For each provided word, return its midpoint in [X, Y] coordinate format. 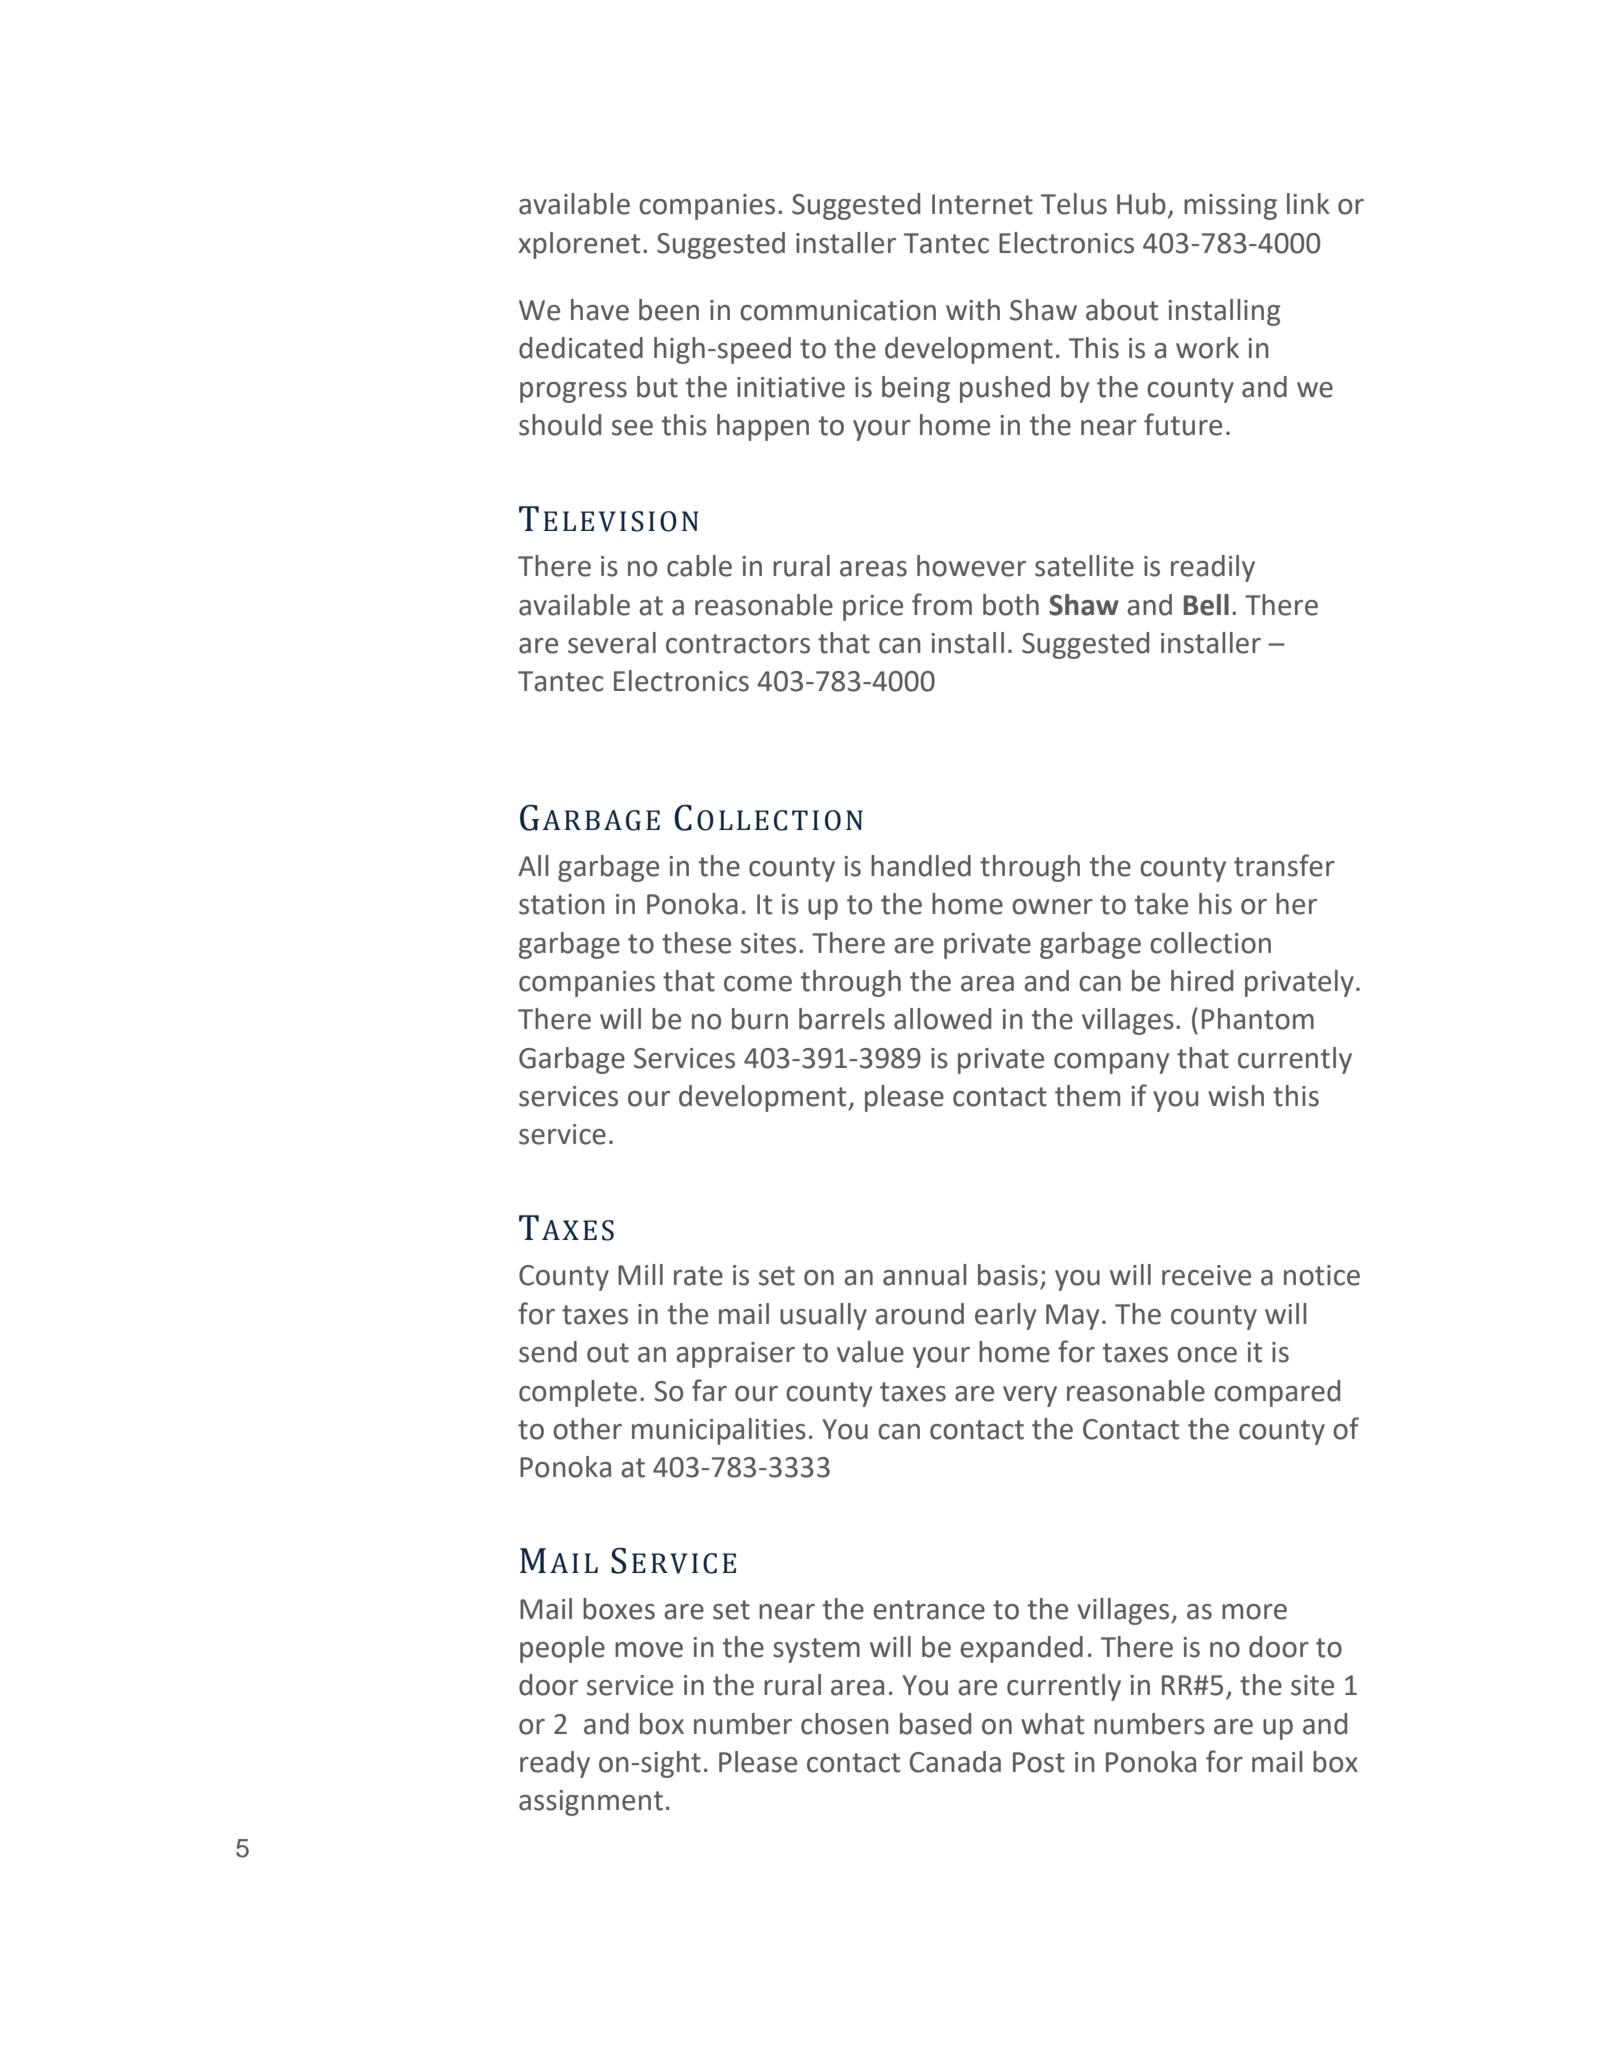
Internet [982, 204]
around [919, 1314]
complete [578, 1393]
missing [1230, 207]
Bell [1206, 605]
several [612, 643]
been [669, 310]
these [696, 943]
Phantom [1258, 1019]
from [942, 604]
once [1207, 1355]
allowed [942, 1019]
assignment [591, 1803]
